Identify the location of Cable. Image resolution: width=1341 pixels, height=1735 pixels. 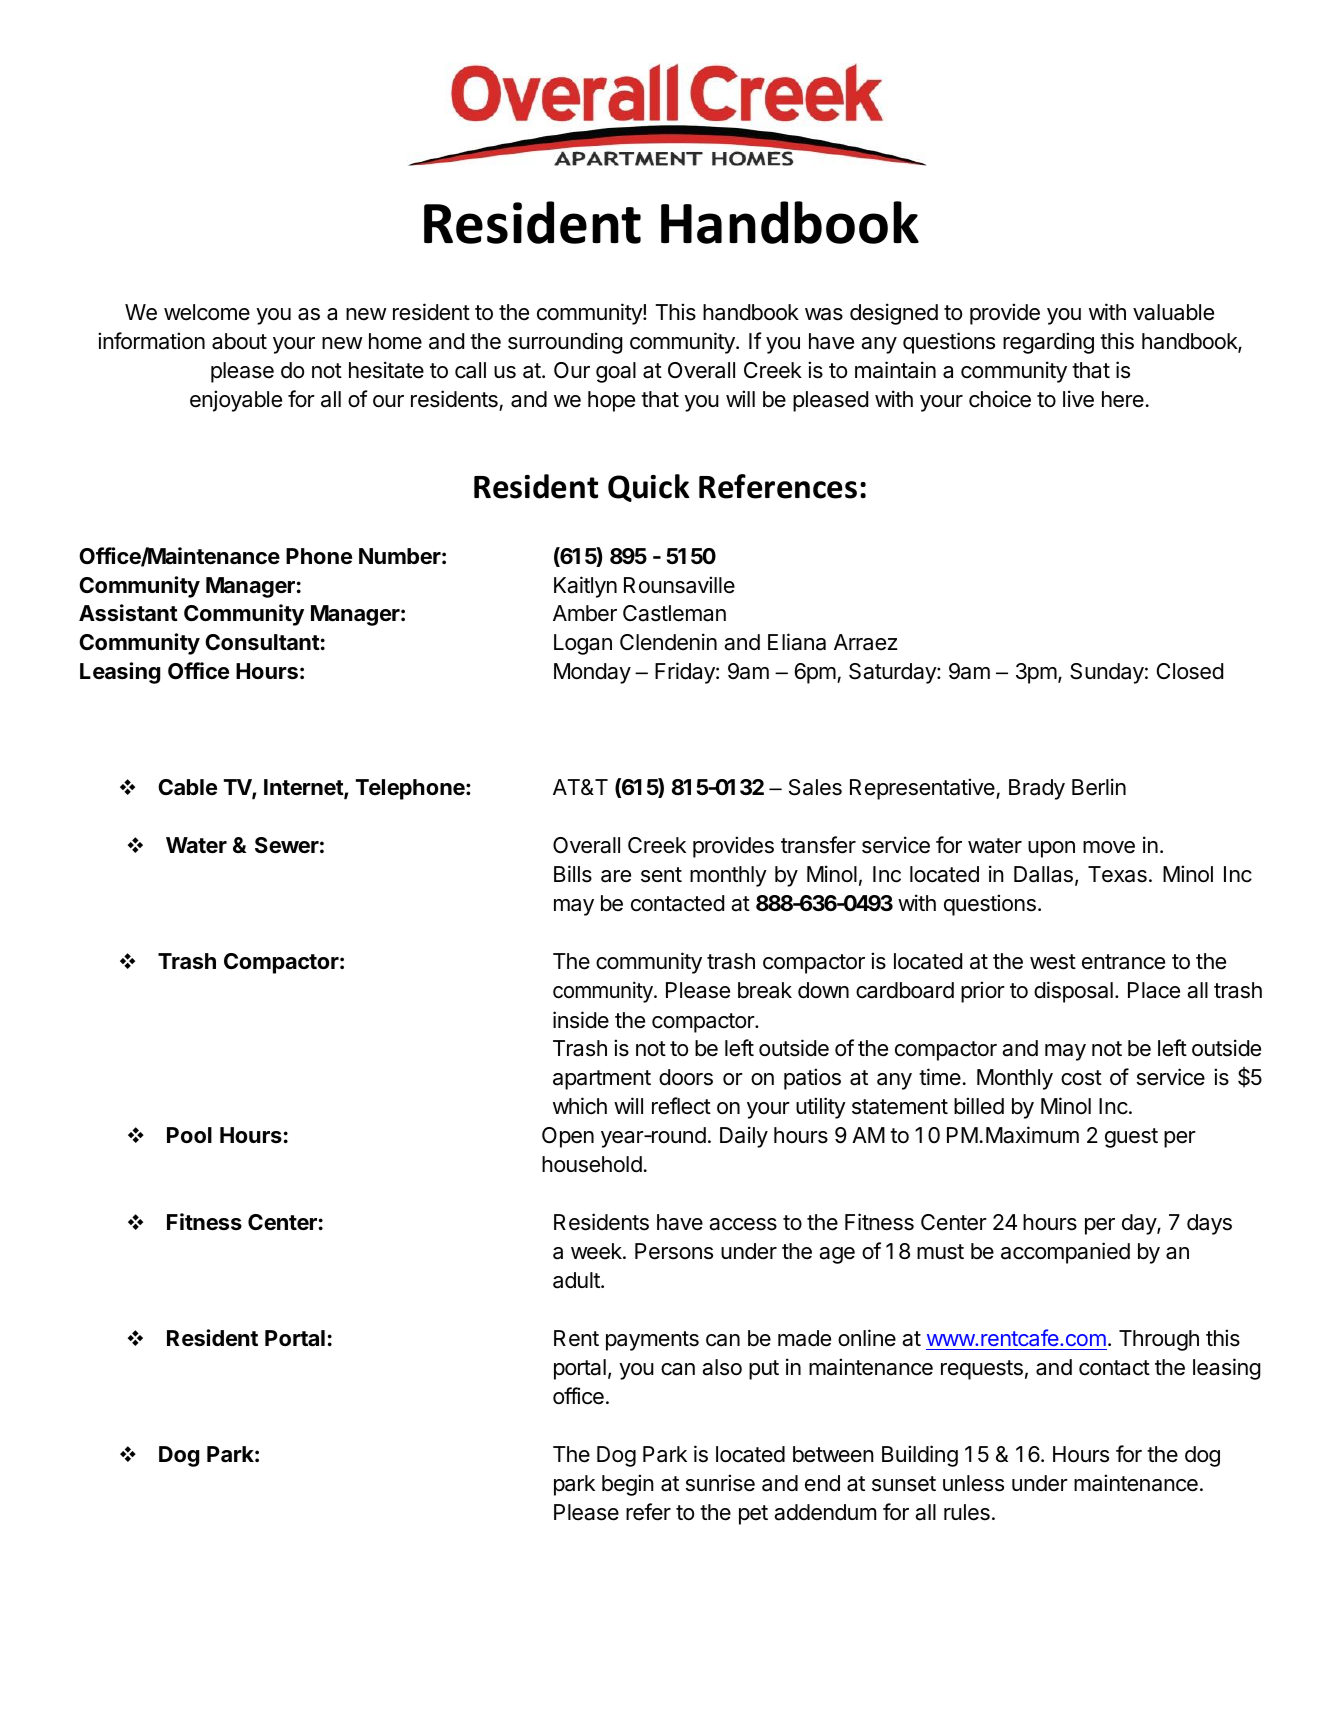
(187, 787).
